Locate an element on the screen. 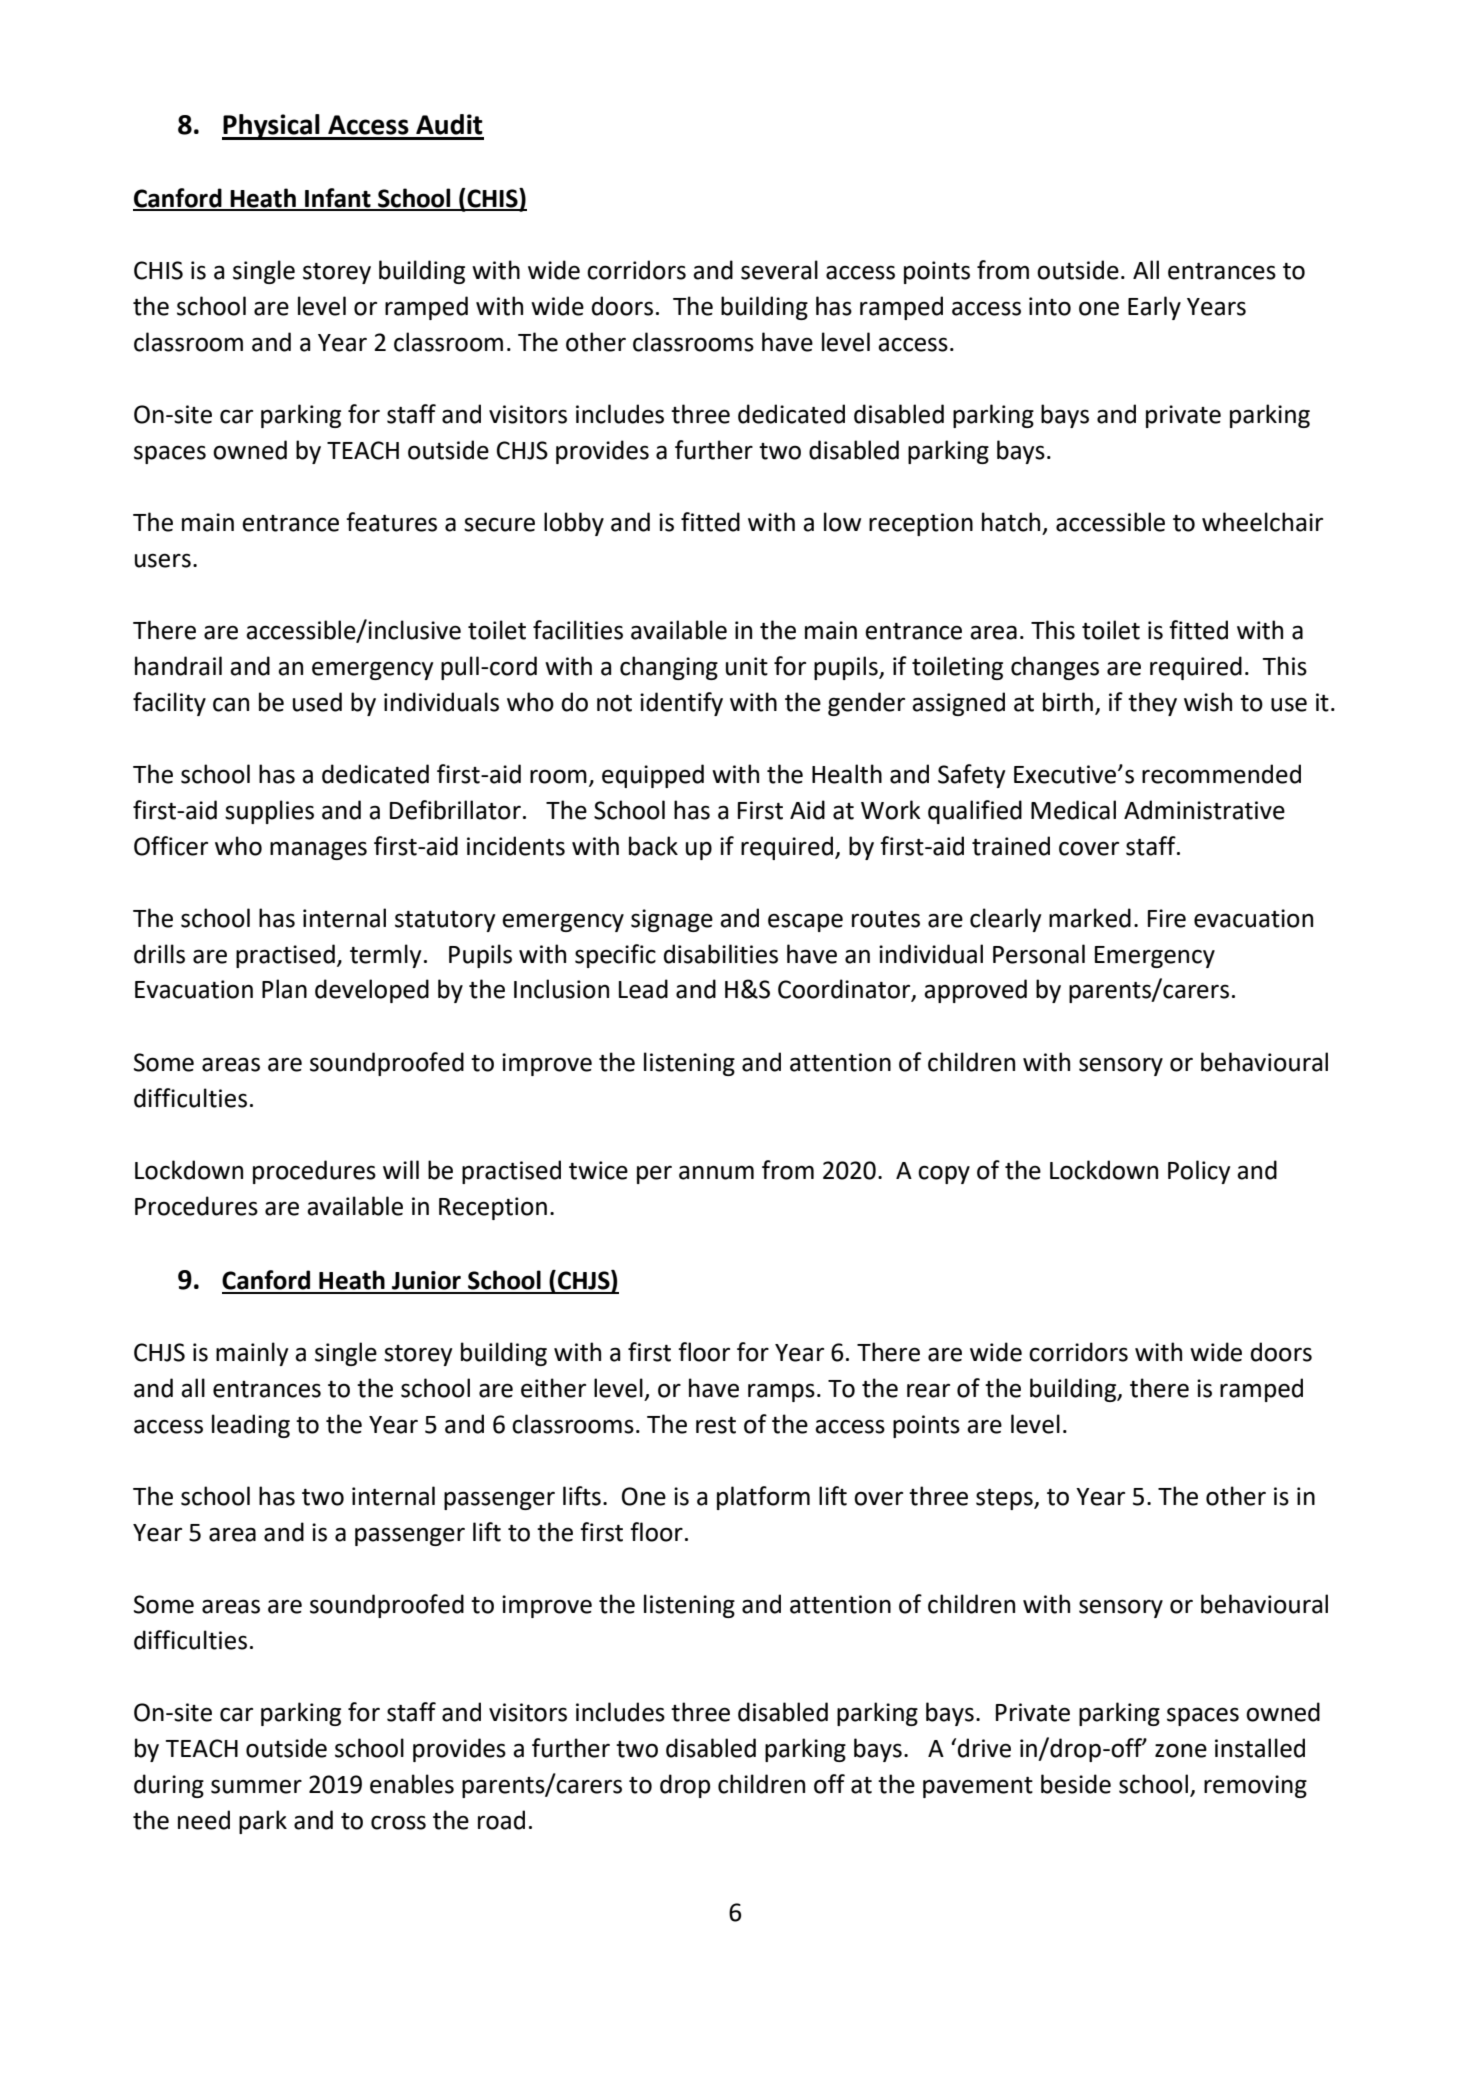  Fire is located at coordinates (1167, 918).
